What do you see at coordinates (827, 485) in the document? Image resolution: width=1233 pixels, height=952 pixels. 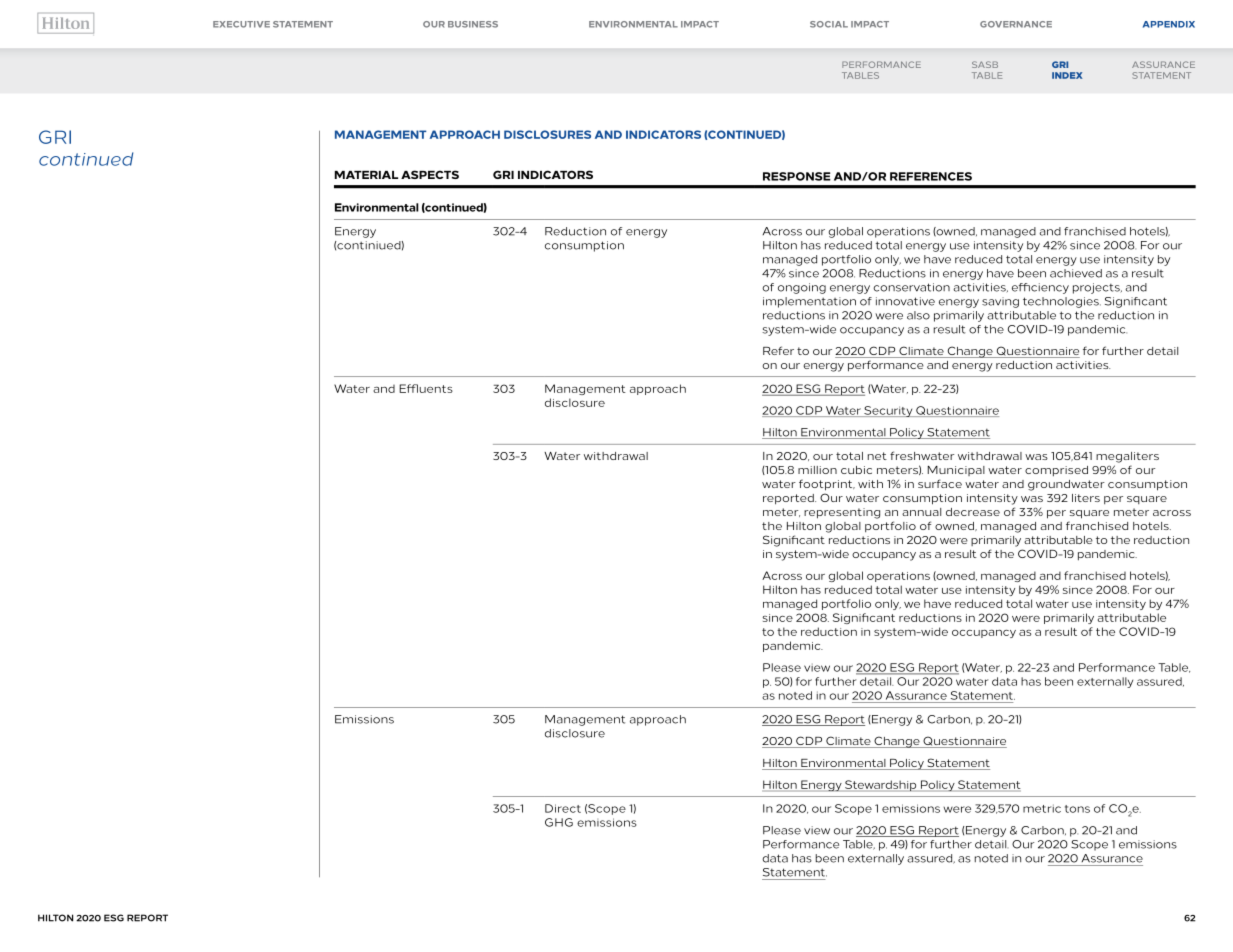 I see `footprint` at bounding box center [827, 485].
